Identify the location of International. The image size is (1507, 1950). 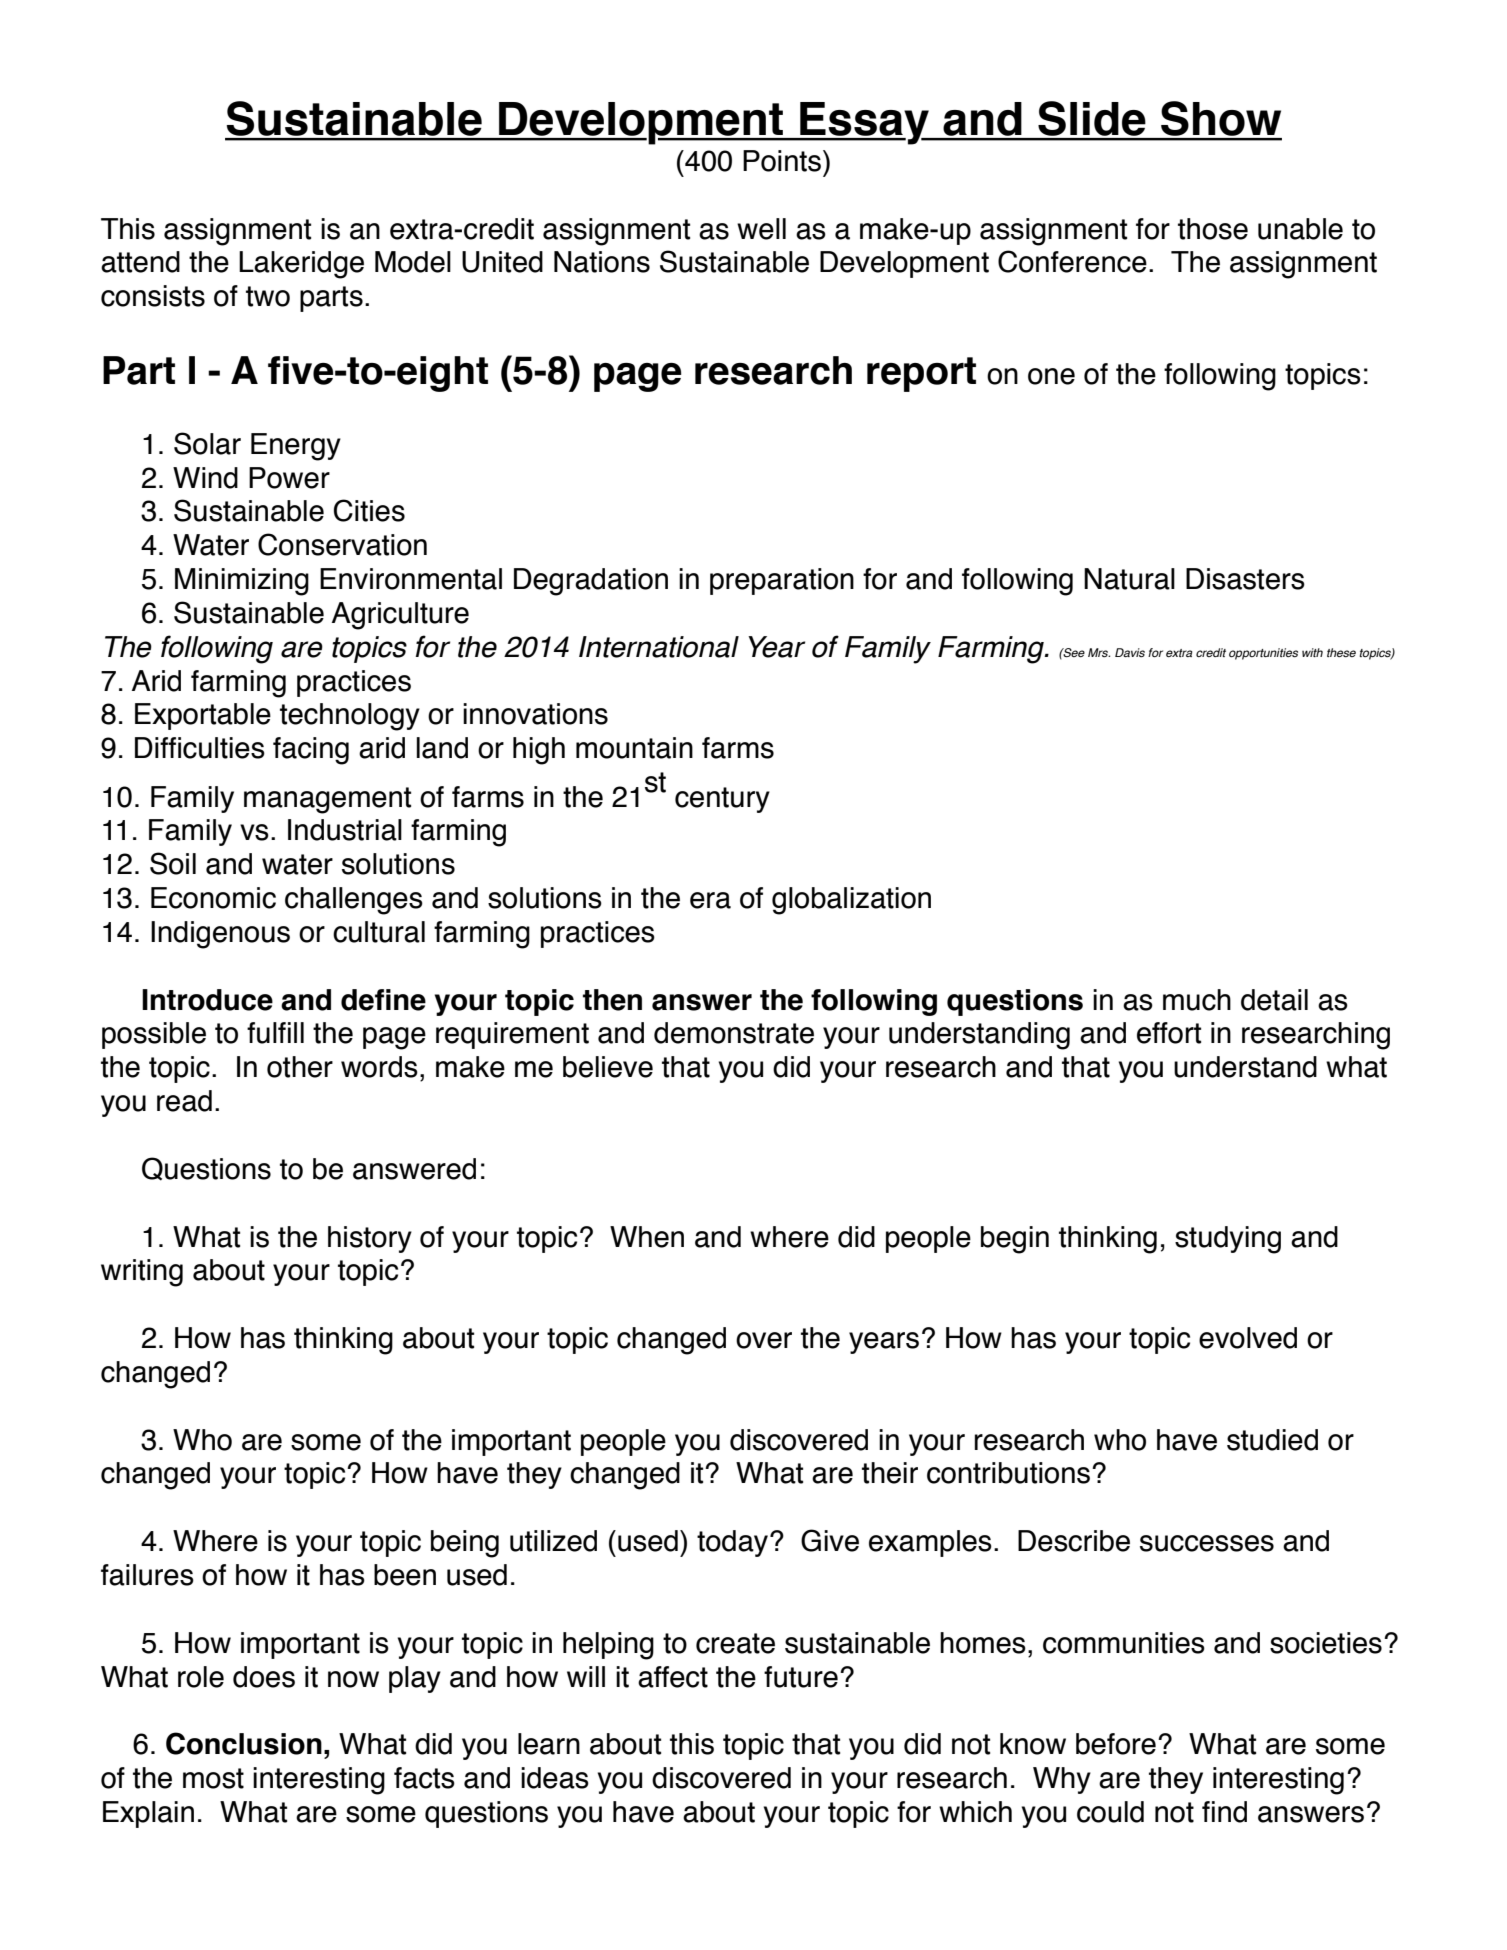
(659, 647).
